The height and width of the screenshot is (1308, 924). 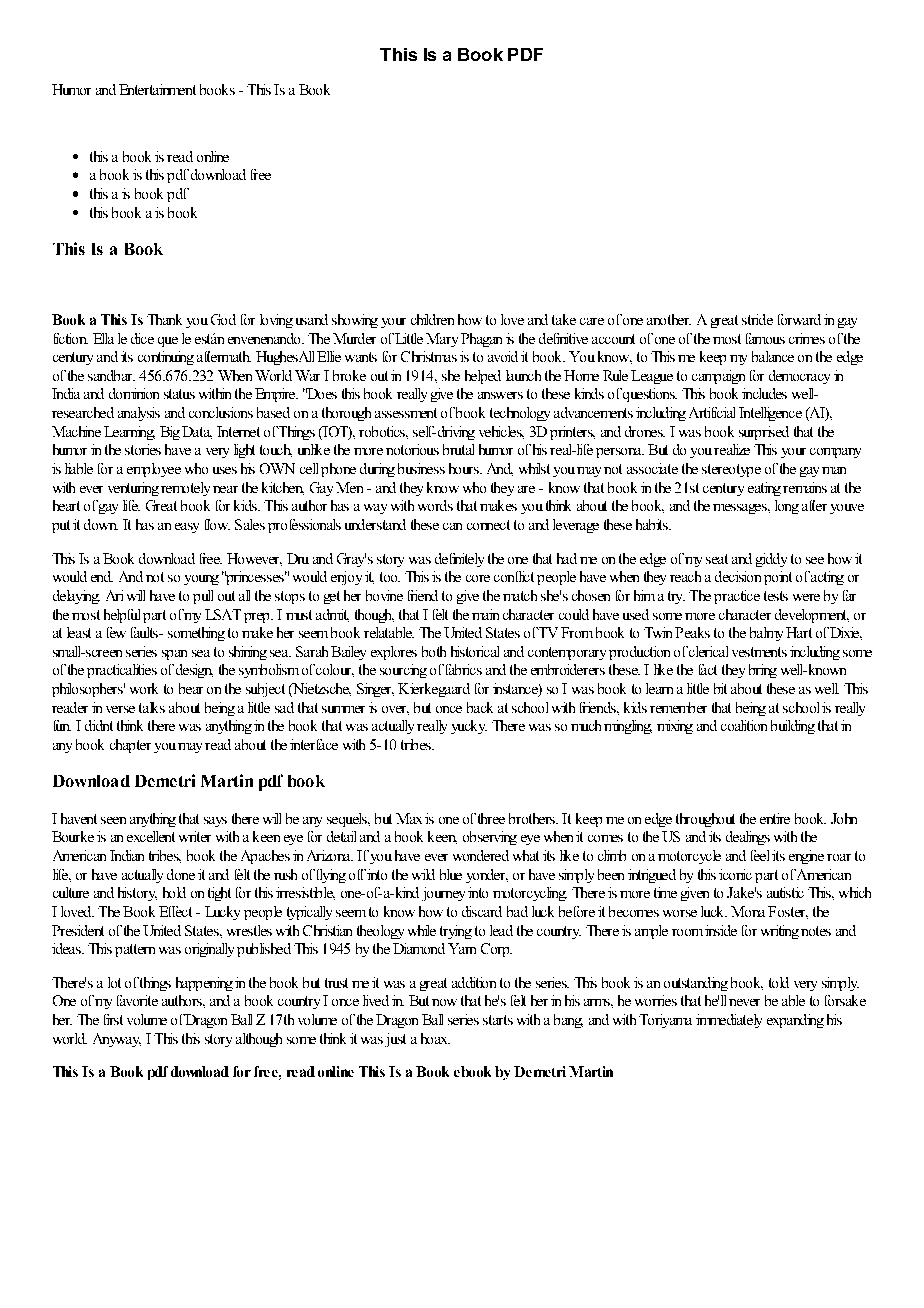 What do you see at coordinates (442, 340) in the screenshot?
I see `Mary` at bounding box center [442, 340].
